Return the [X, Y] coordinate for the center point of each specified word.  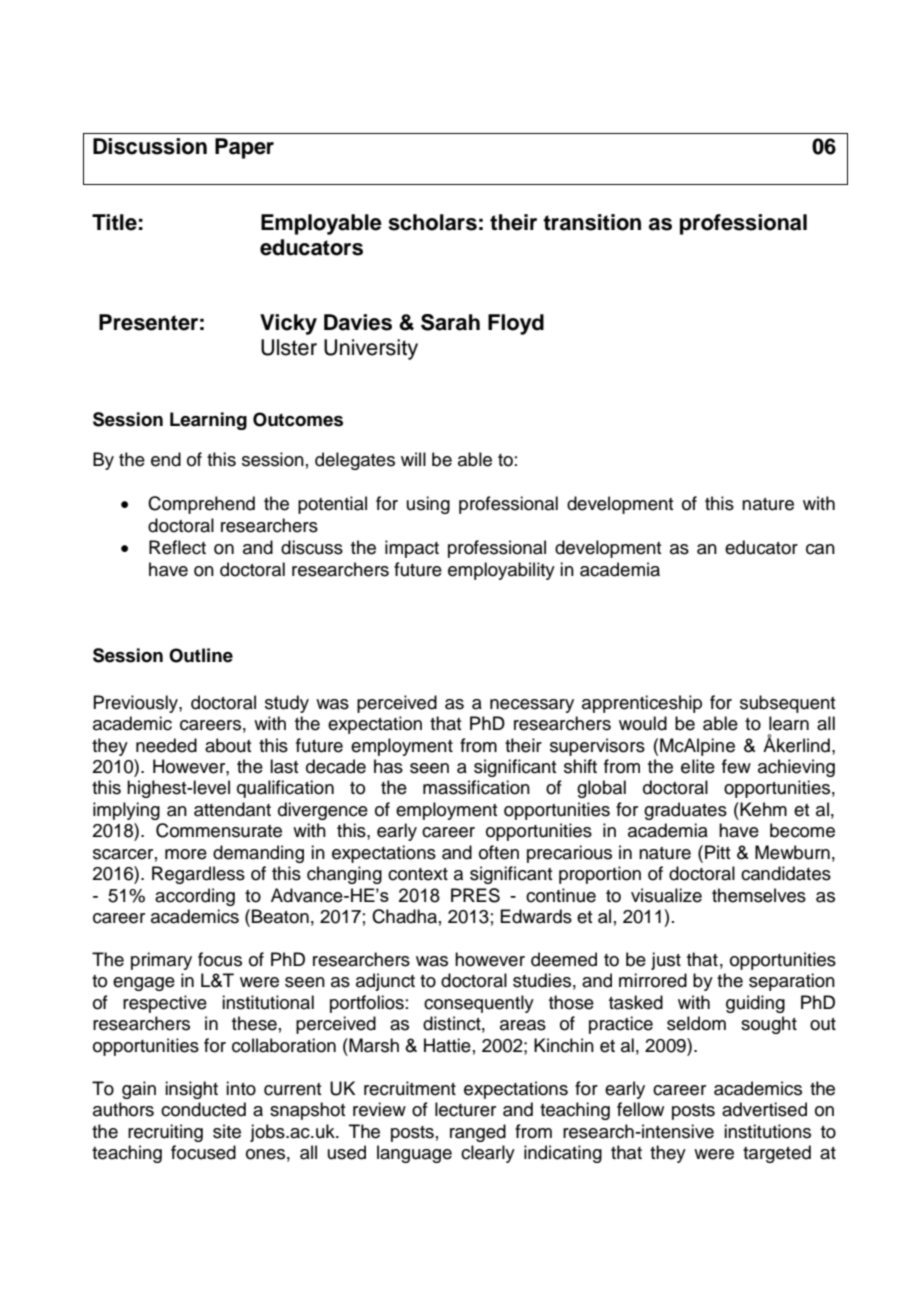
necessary [532, 706]
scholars [432, 222]
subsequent [787, 704]
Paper [244, 148]
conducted [203, 1109]
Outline [201, 655]
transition [592, 222]
